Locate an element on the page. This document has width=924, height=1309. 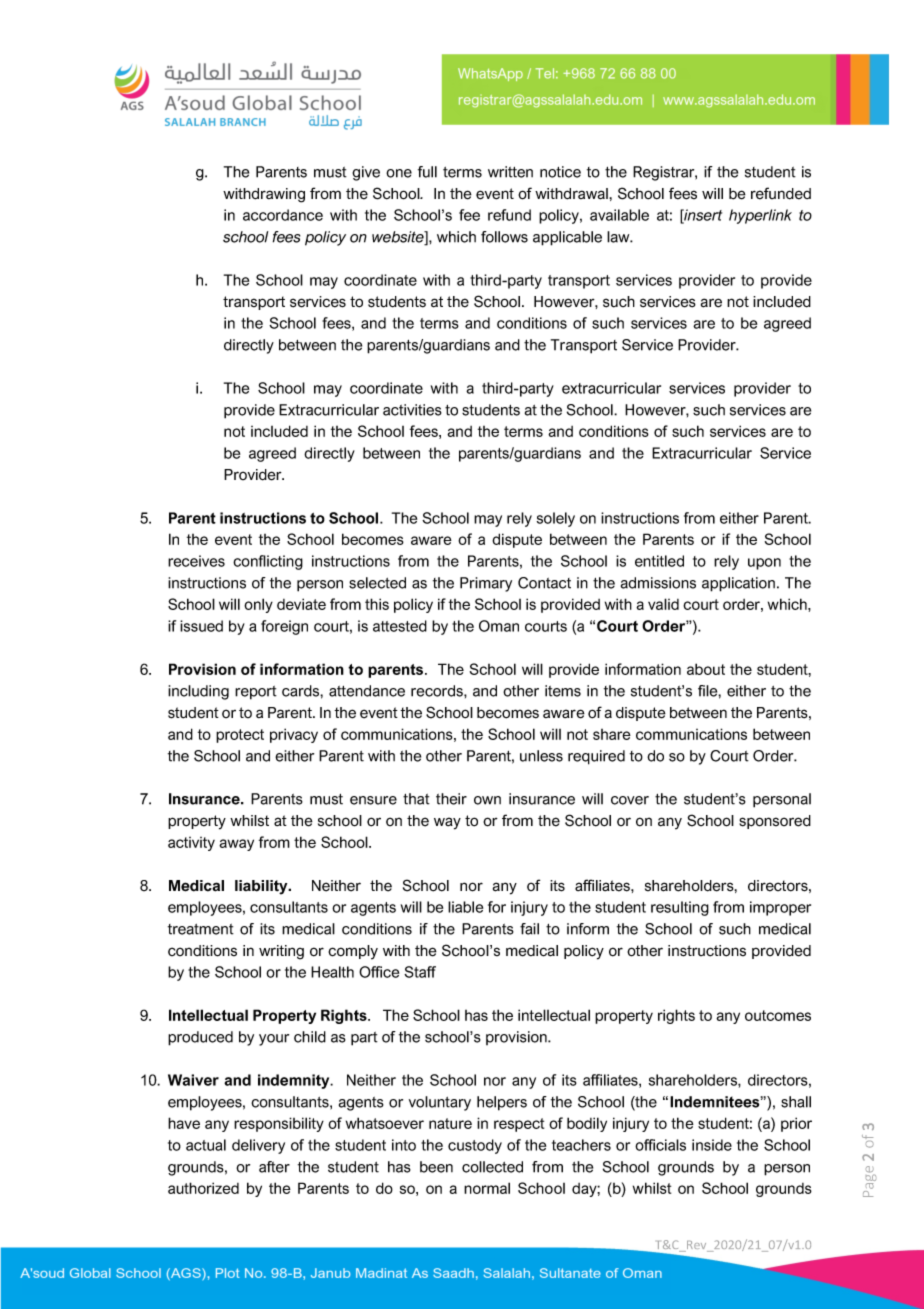
hyperlink is located at coordinates (760, 216).
